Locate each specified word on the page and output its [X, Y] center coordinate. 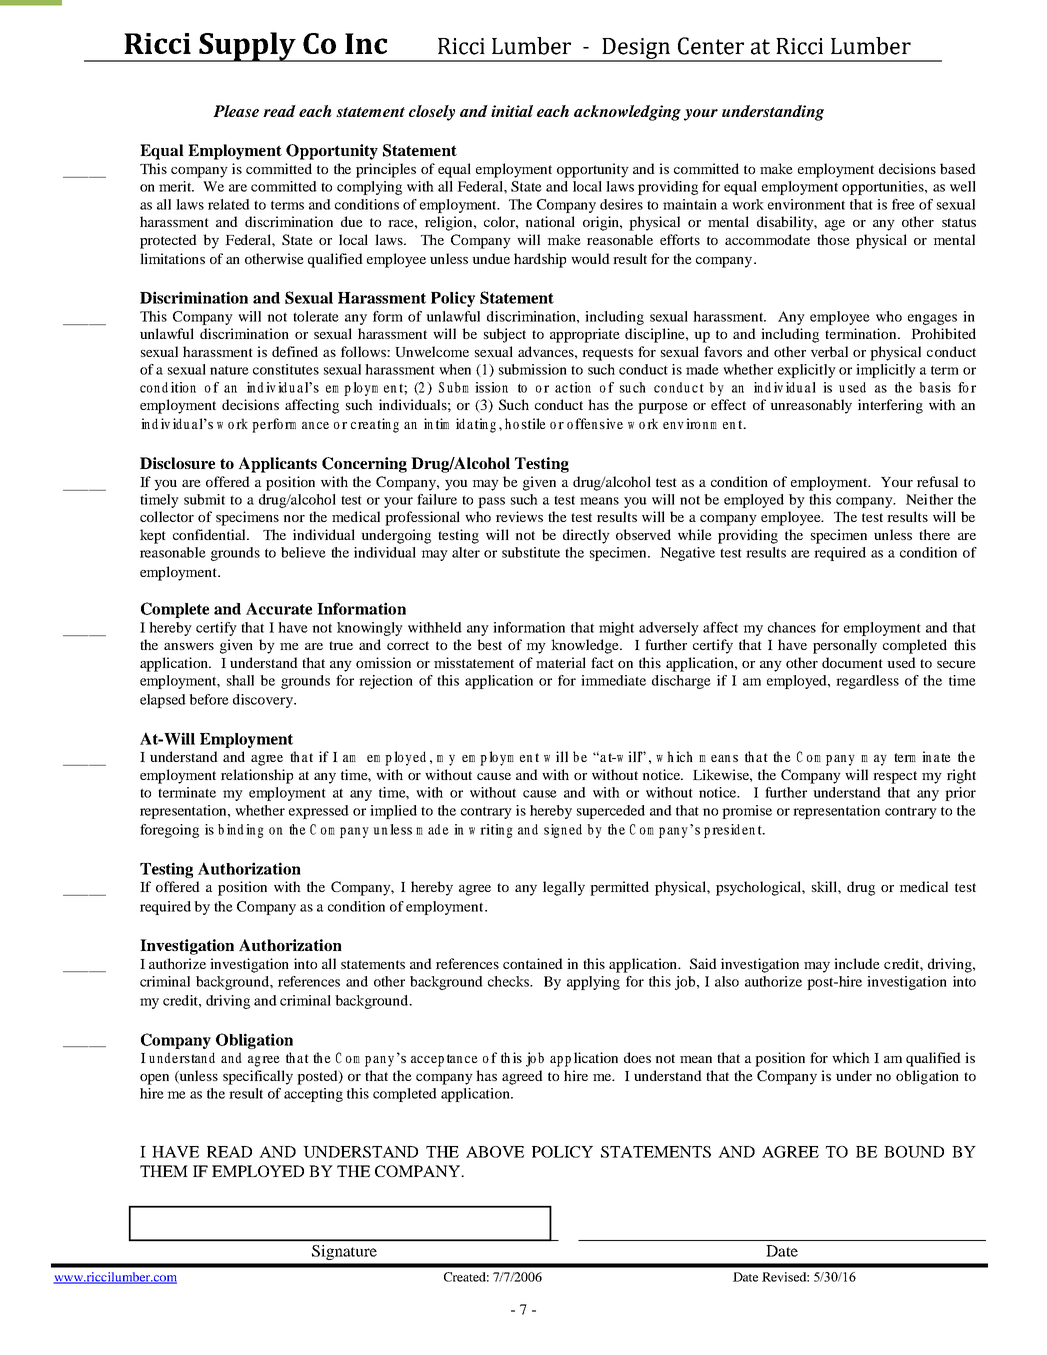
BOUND [914, 1152]
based [958, 168]
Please [236, 111]
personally [845, 646]
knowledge [586, 646]
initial [512, 111]
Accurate [279, 608]
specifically [258, 1077]
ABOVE [495, 1152]
